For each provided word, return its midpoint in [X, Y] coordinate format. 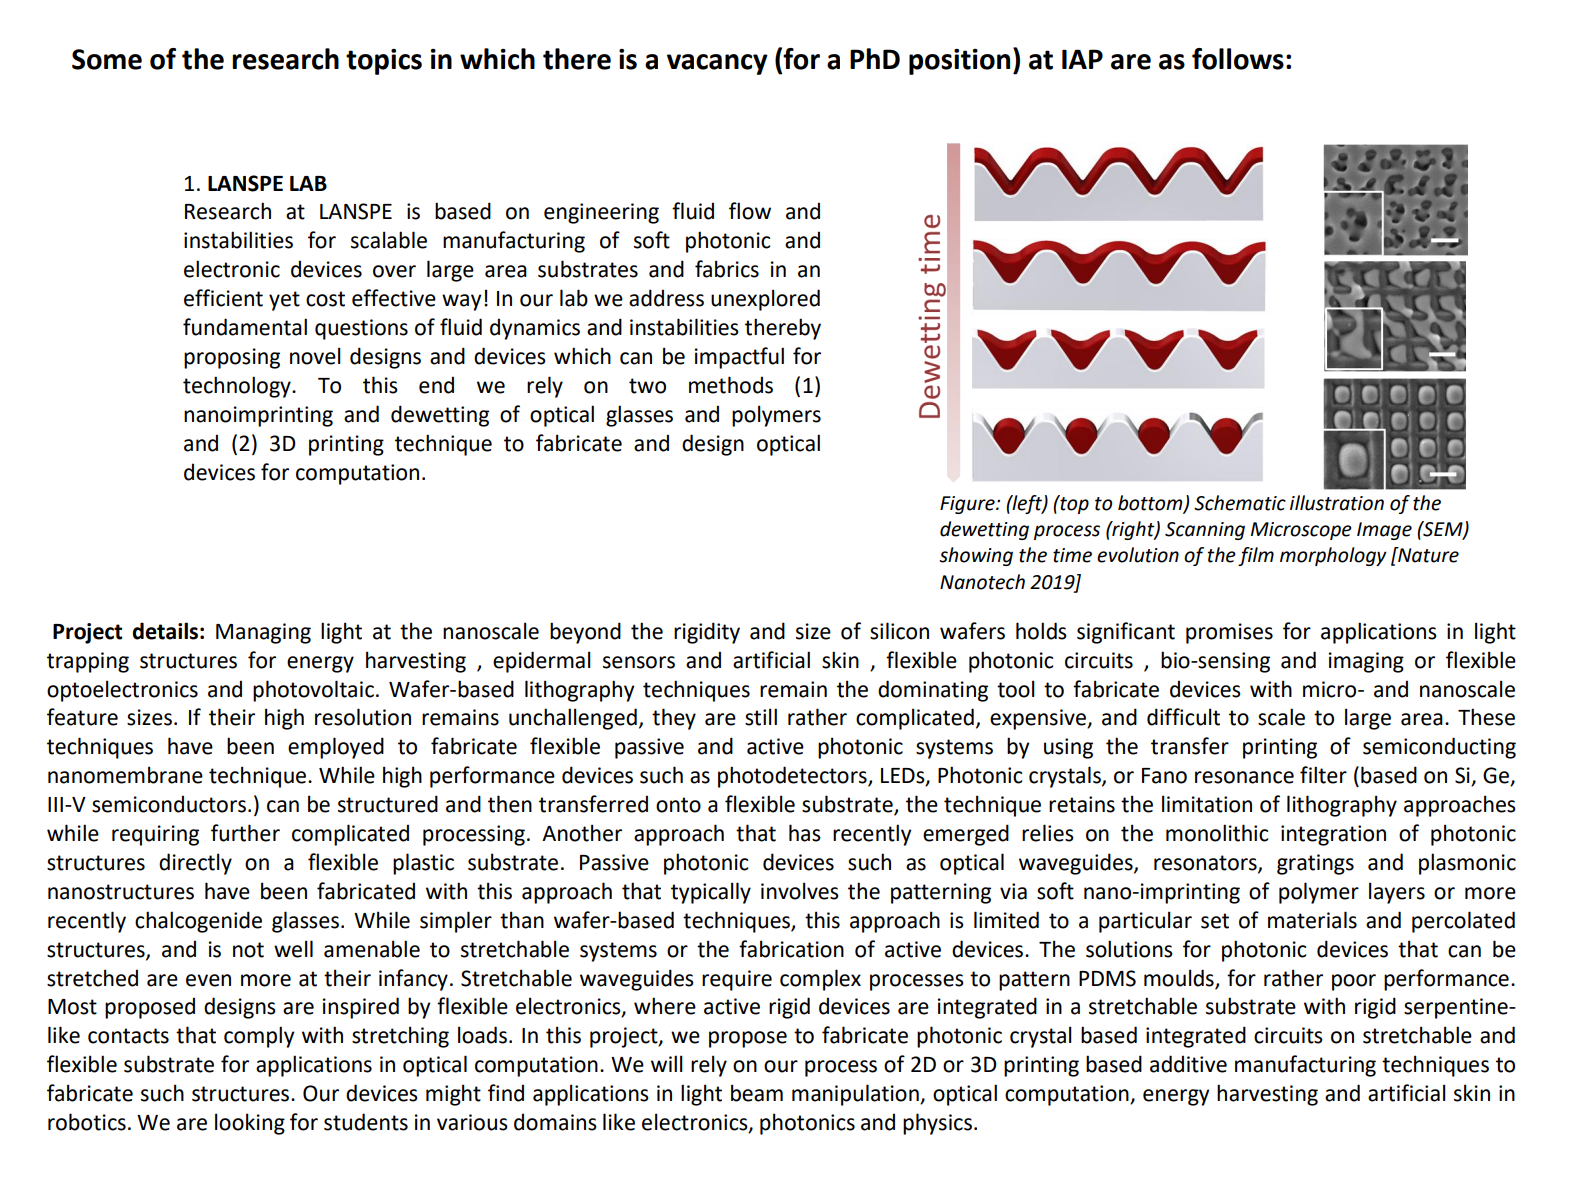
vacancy [717, 64]
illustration [1337, 503]
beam [757, 1093]
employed [336, 748]
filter [1323, 775]
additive [1188, 1064]
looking [250, 1124]
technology [238, 387]
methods [731, 385]
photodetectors [793, 777]
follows [1238, 59]
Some [107, 59]
